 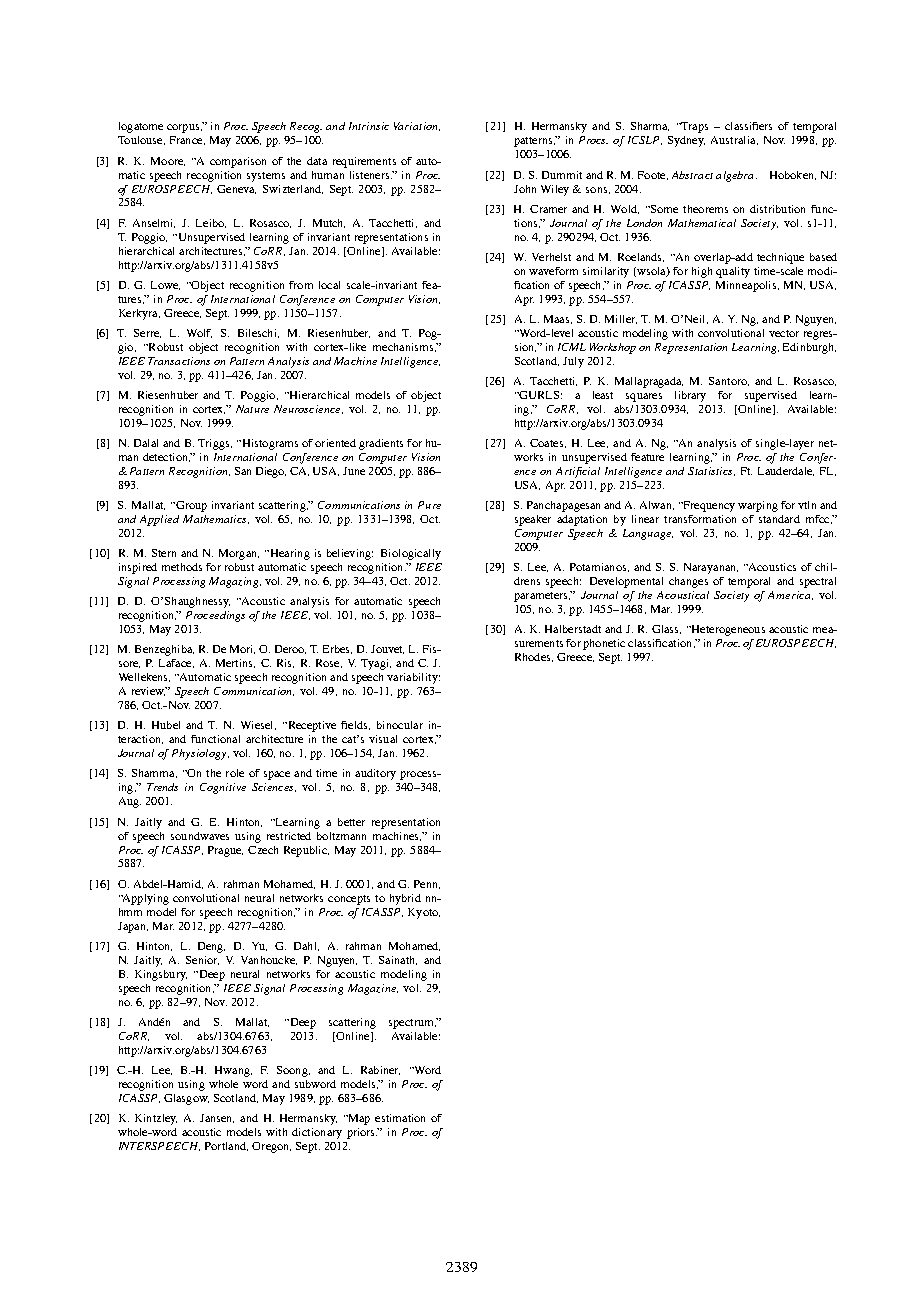 What do you see at coordinates (690, 396) in the screenshot?
I see `library` at bounding box center [690, 396].
